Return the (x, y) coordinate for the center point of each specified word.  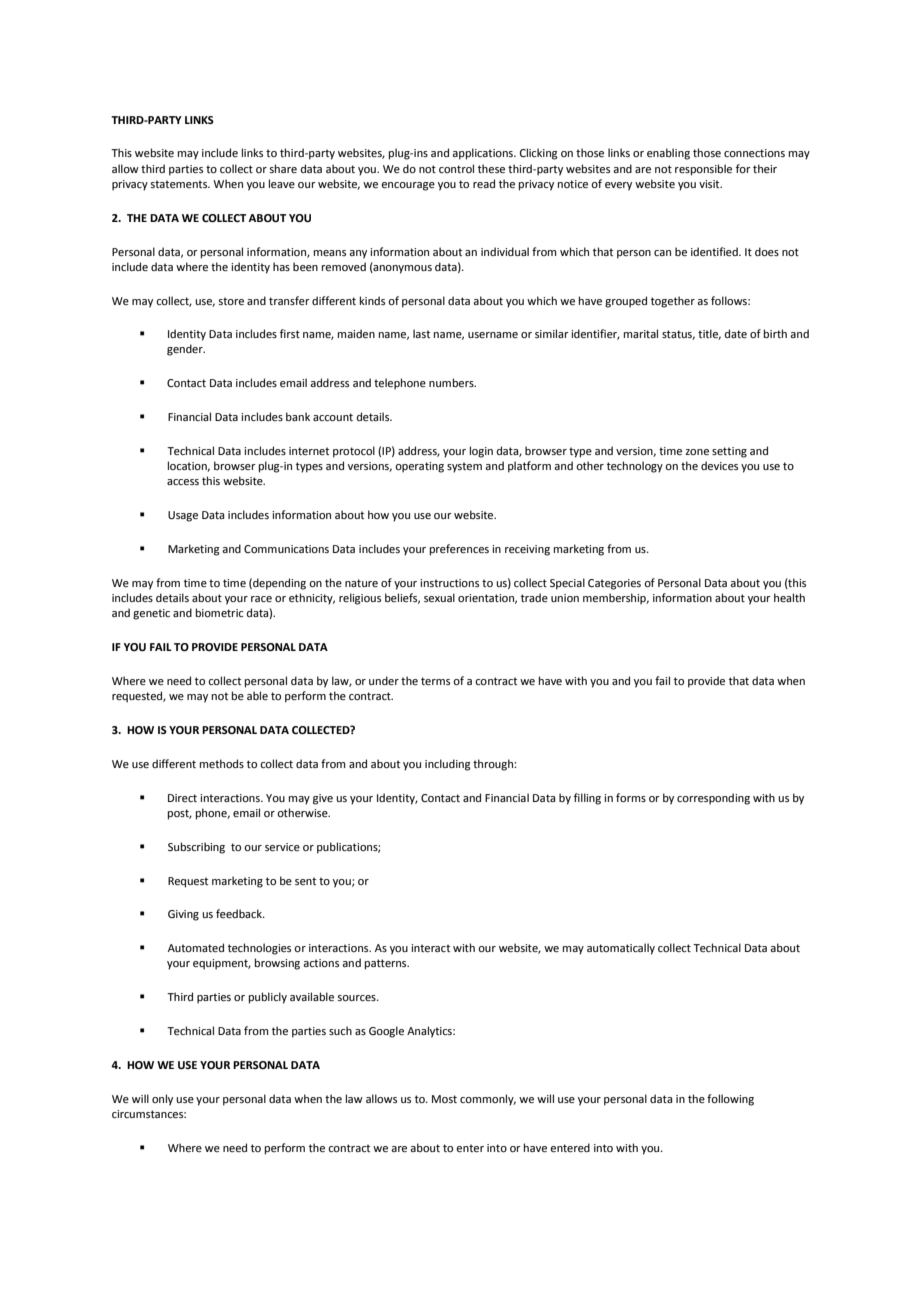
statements (180, 184)
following (730, 1100)
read (484, 183)
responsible (703, 170)
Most (444, 1099)
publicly (268, 998)
